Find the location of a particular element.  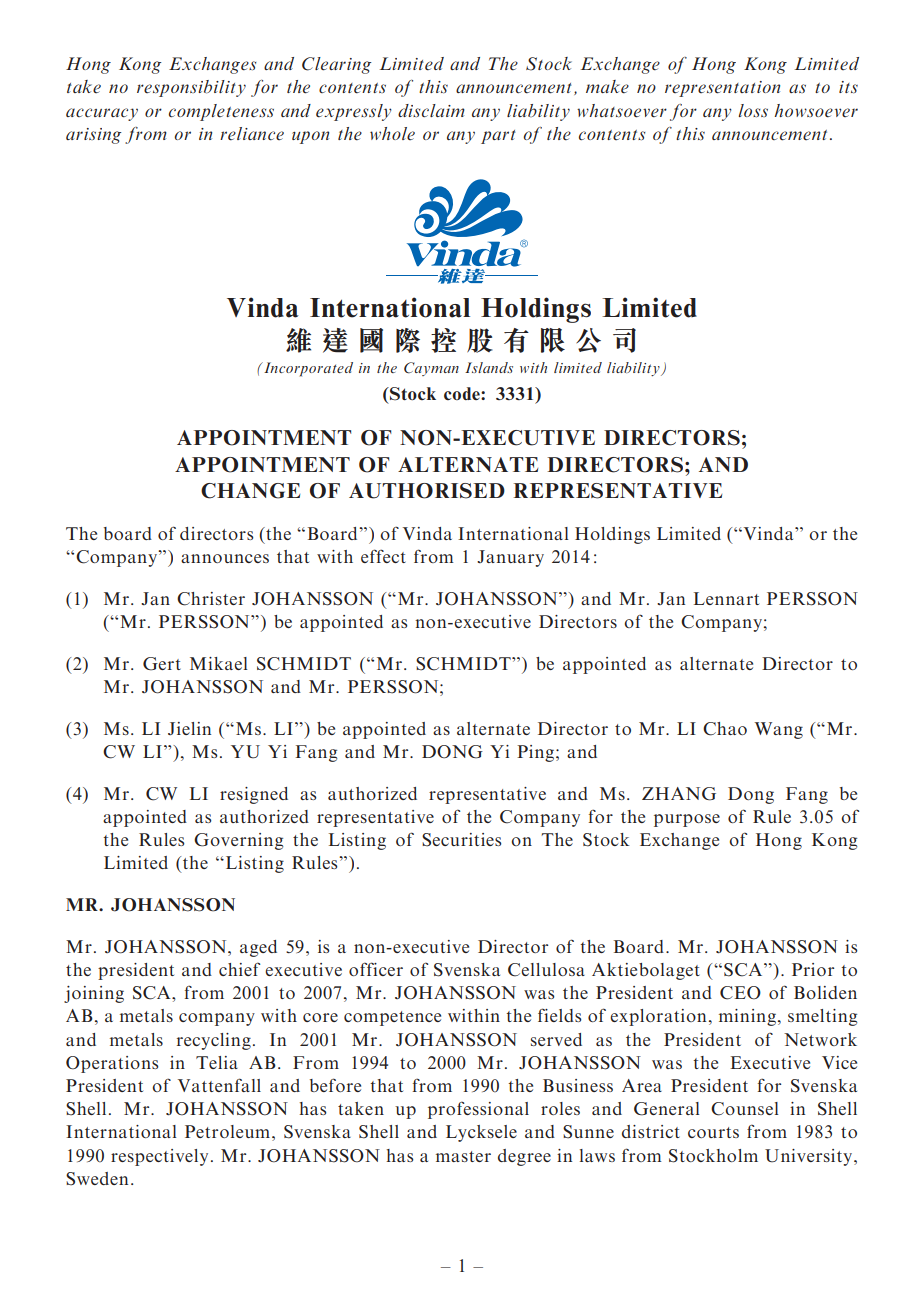

disclaim is located at coordinates (431, 110).
